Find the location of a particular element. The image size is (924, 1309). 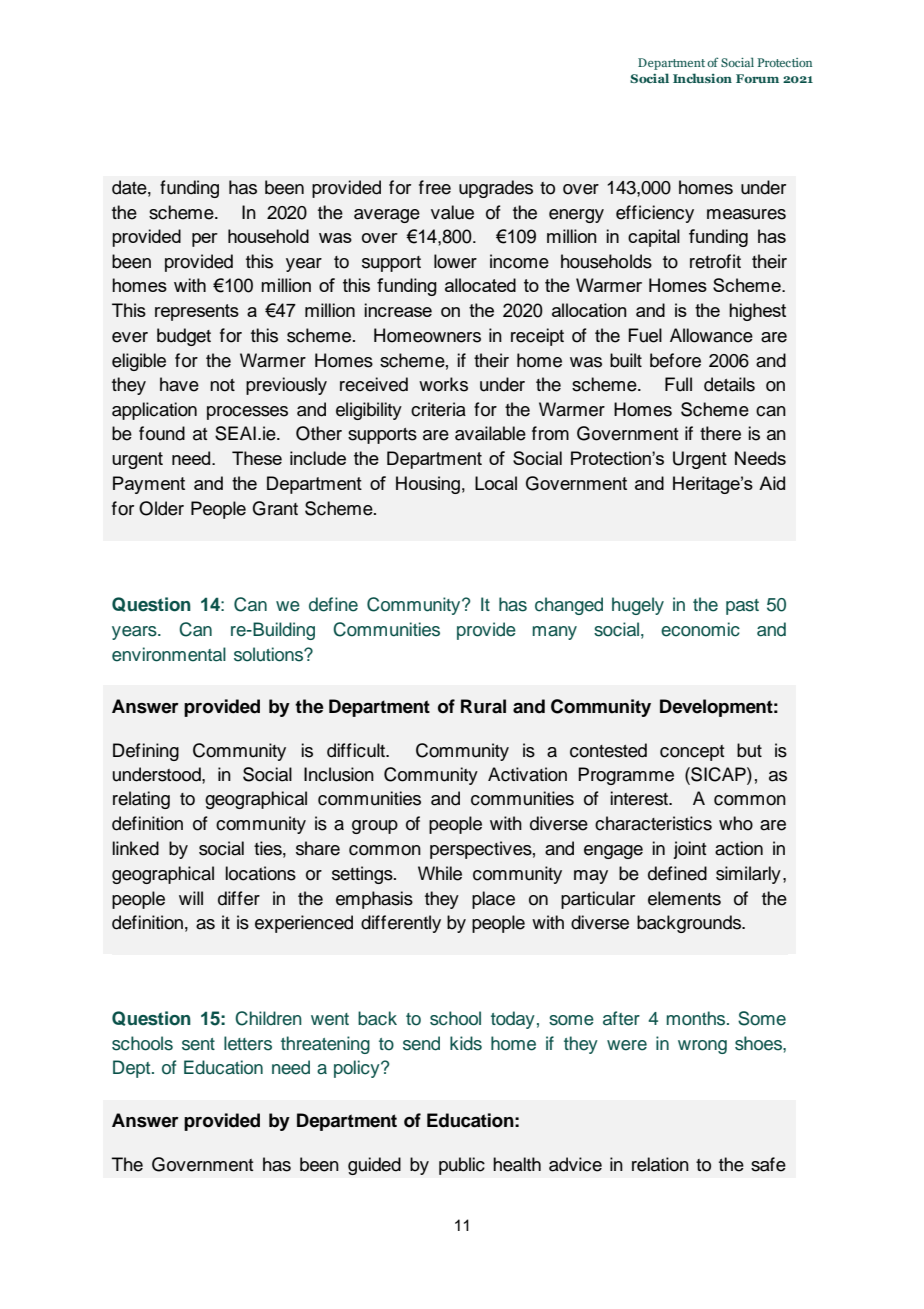

elements is located at coordinates (684, 898).
